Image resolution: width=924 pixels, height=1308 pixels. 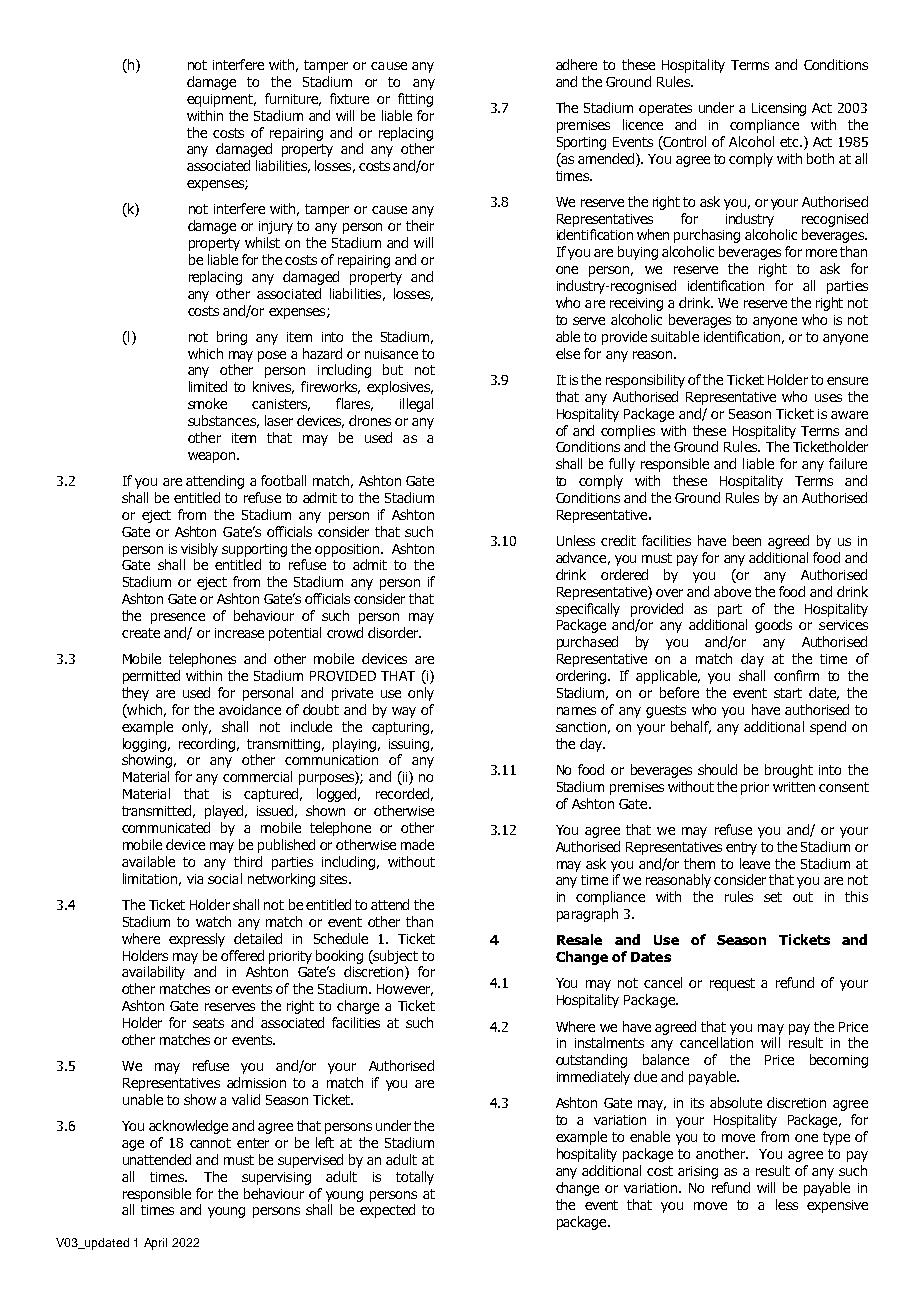 I want to click on fitting, so click(x=415, y=100).
